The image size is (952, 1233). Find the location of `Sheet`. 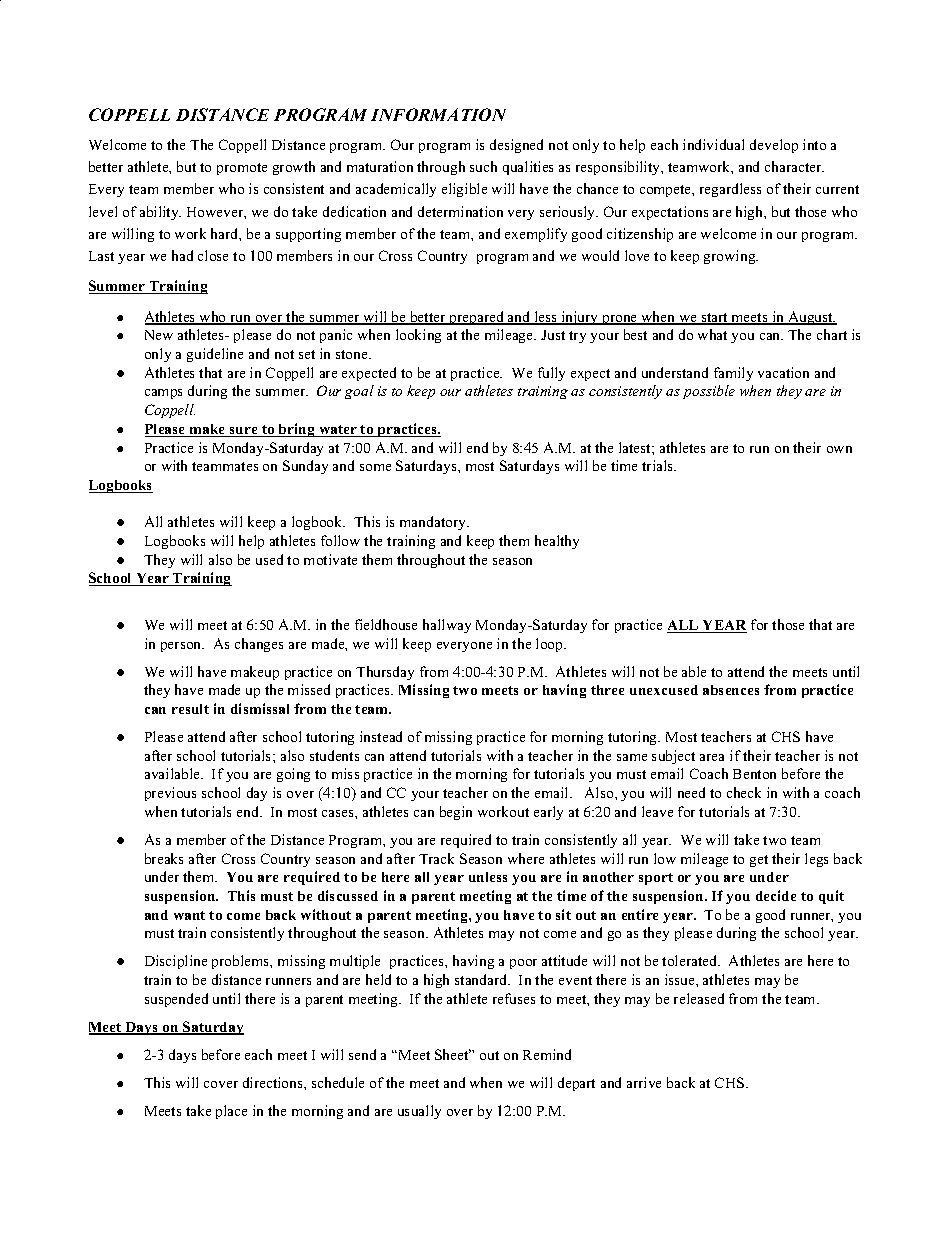

Sheet is located at coordinates (453, 1054).
